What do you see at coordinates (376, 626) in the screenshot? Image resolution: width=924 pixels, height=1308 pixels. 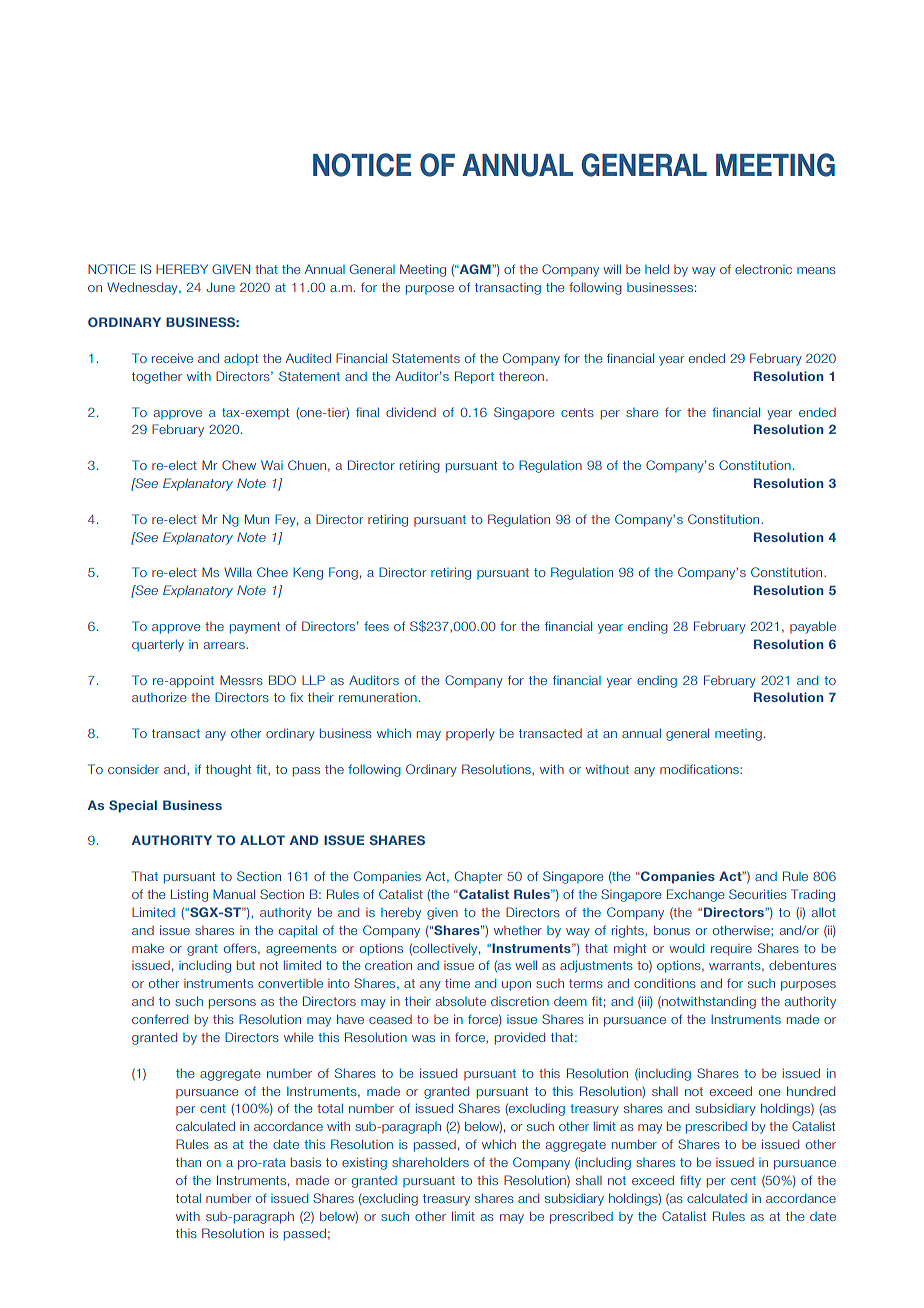 I see `fees` at bounding box center [376, 626].
